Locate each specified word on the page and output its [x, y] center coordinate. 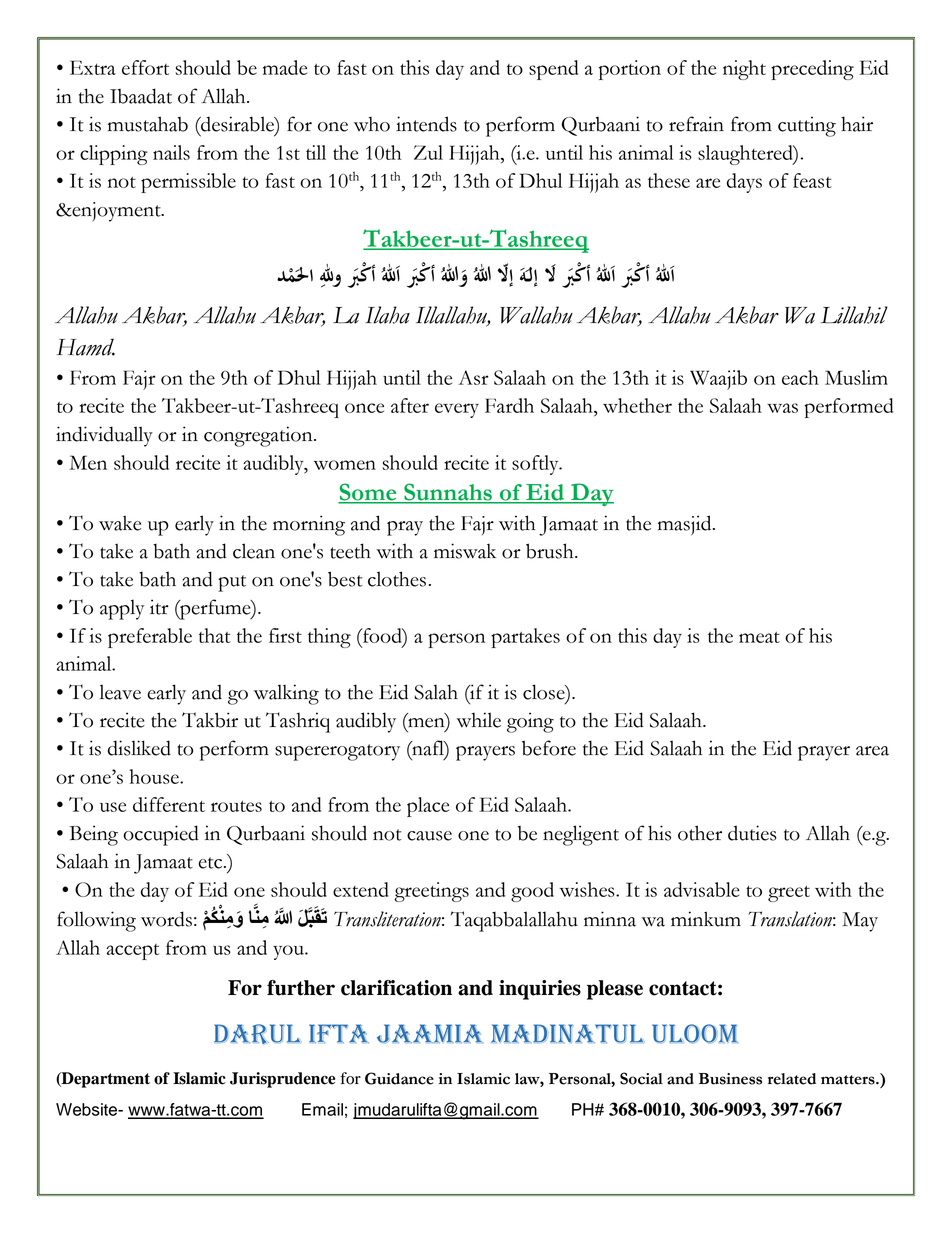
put [232, 583]
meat [759, 637]
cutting [807, 126]
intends [426, 124]
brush [551, 551]
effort [145, 67]
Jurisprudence [282, 1080]
